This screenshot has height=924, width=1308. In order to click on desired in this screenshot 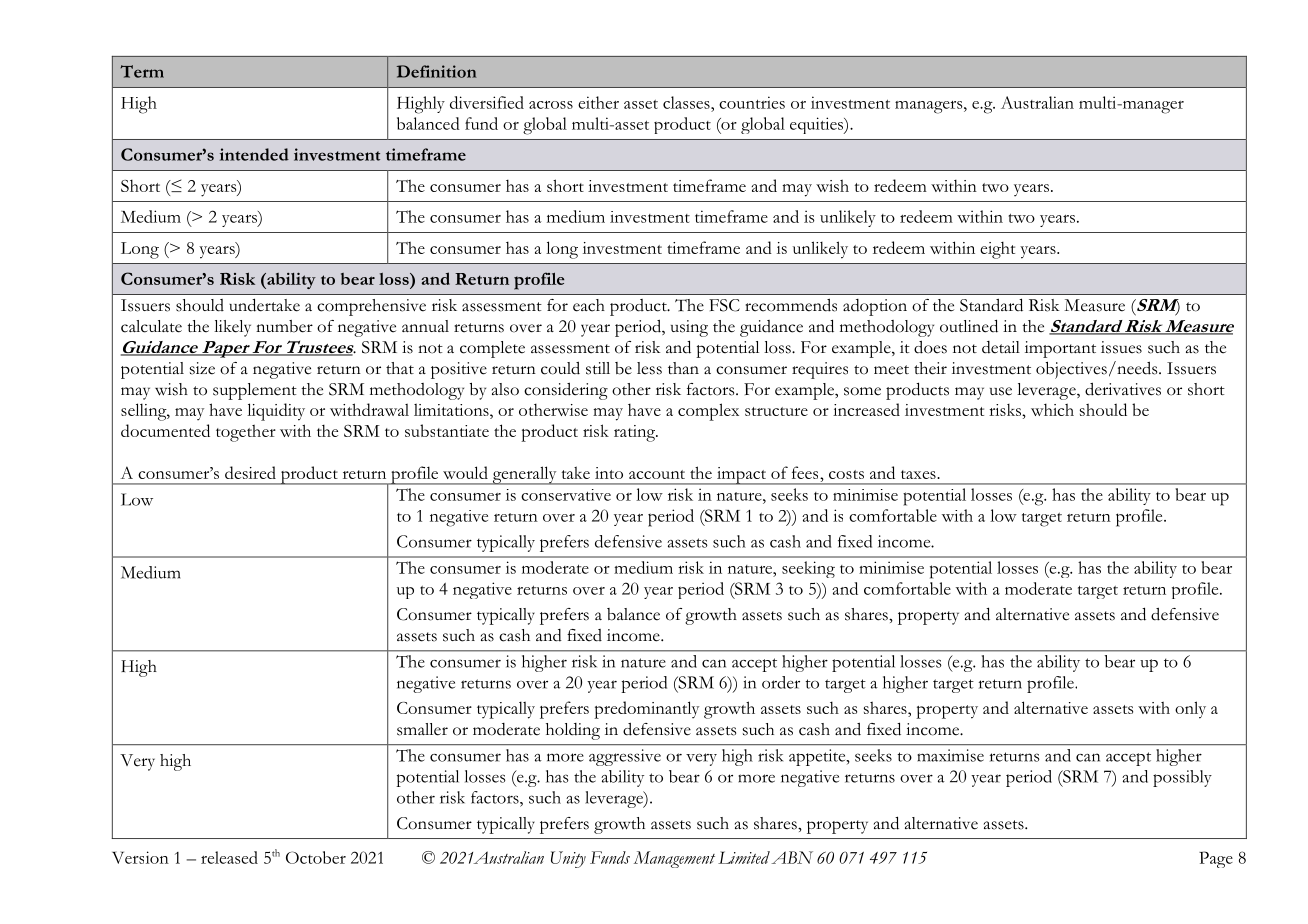, I will do `click(250, 472)`.
